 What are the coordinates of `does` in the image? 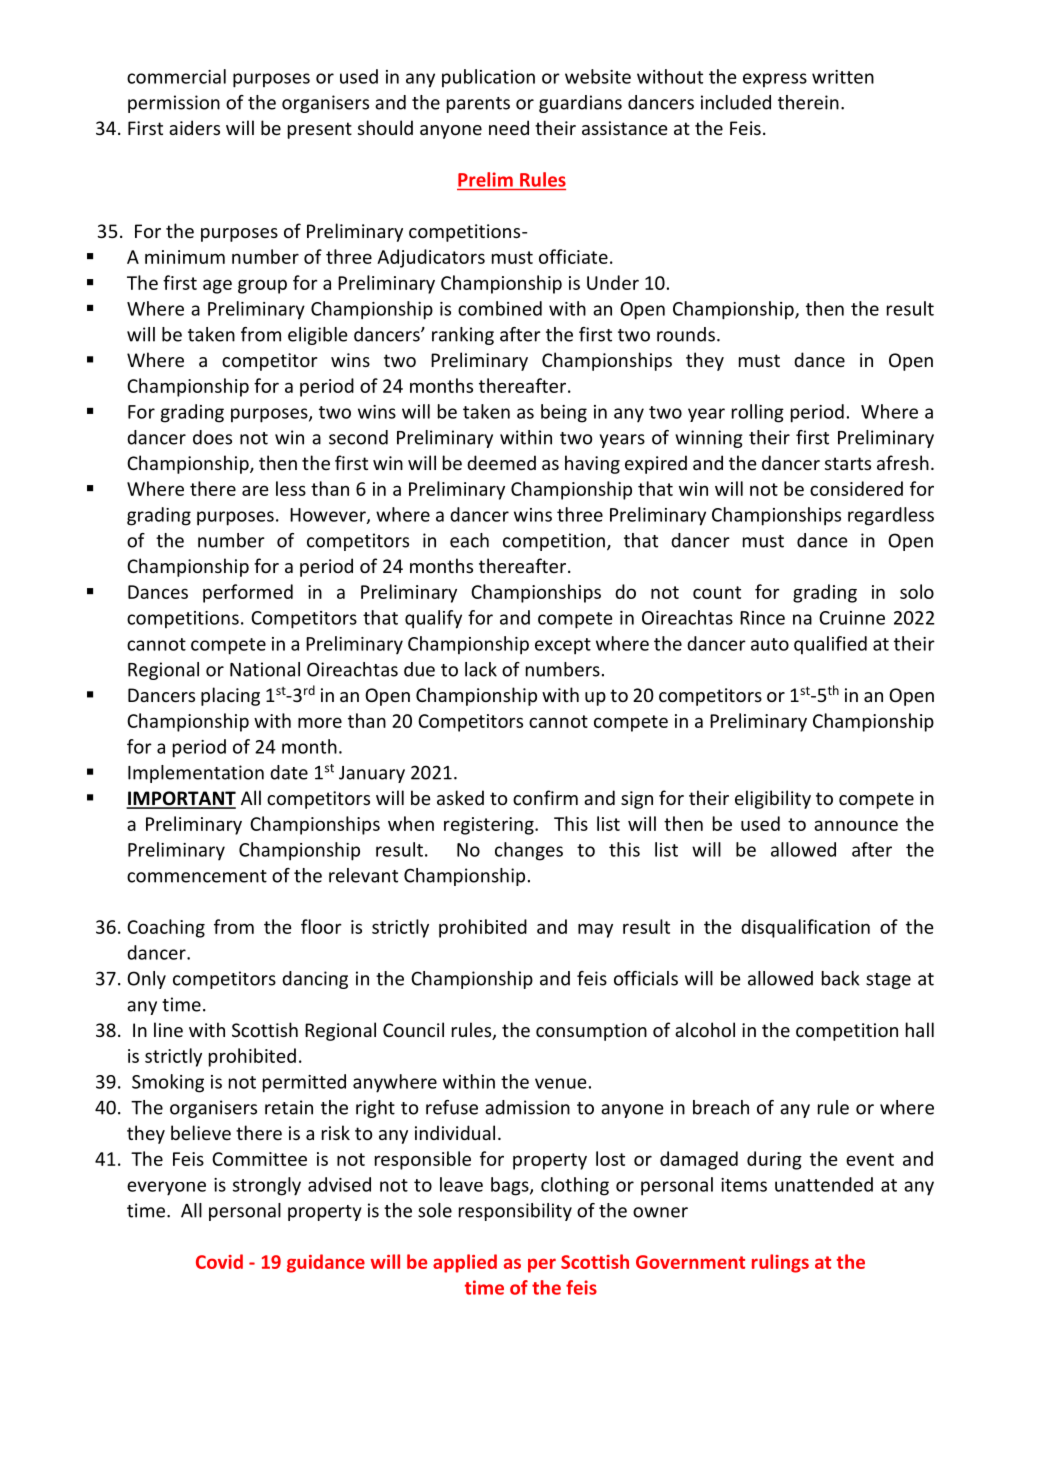 It's located at (212, 437).
